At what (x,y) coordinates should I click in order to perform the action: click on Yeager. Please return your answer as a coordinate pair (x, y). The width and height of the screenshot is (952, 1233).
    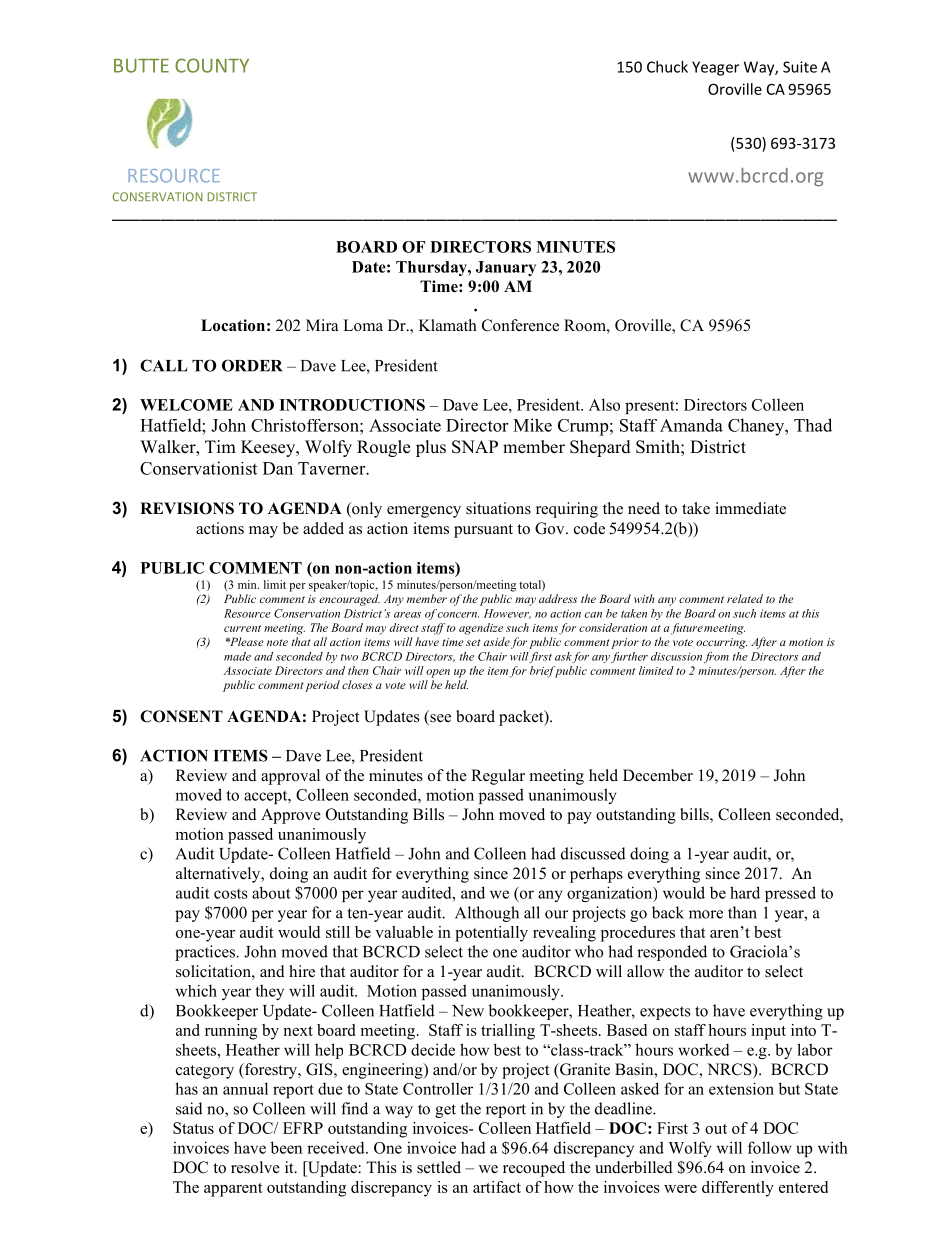
    Looking at the image, I should click on (715, 68).
